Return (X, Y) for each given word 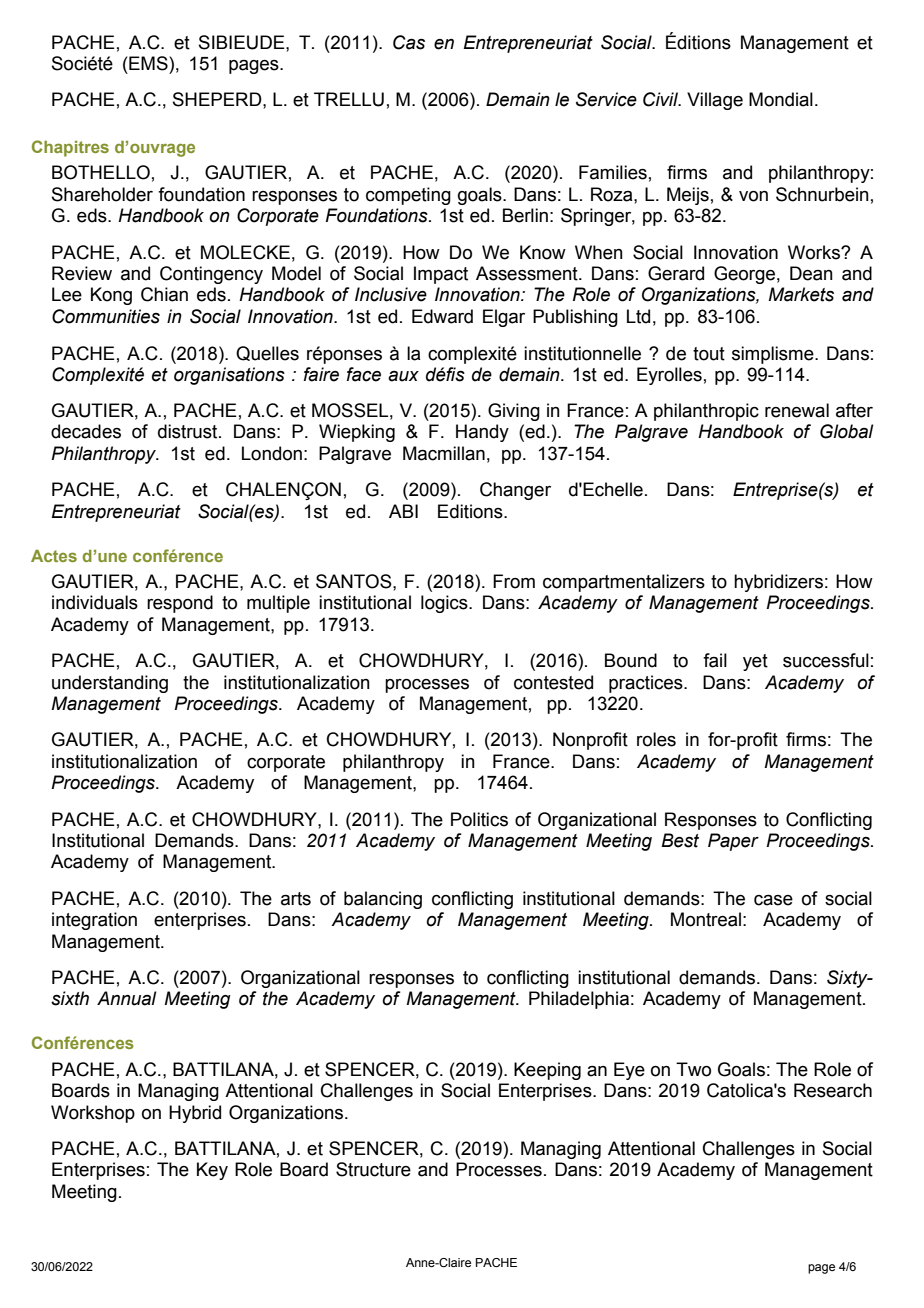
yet (755, 662)
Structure (373, 1169)
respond (180, 604)
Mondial (781, 99)
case (773, 900)
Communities (106, 316)
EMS (149, 63)
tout (709, 354)
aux (403, 376)
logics (445, 604)
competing (408, 196)
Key (212, 1171)
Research (833, 1090)
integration (94, 921)
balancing (383, 900)
